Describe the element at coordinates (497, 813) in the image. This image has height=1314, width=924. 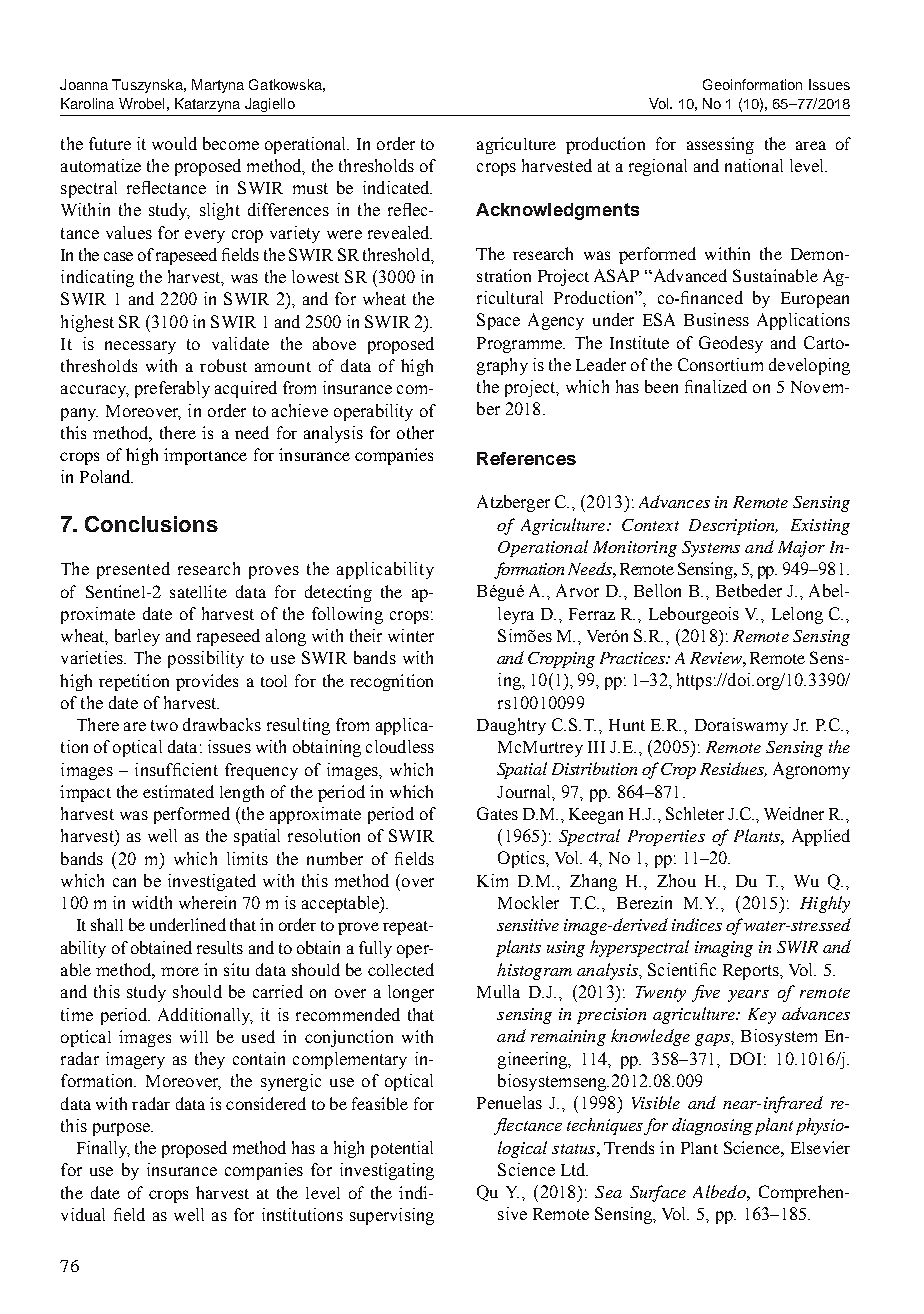
I see `Gates` at that location.
